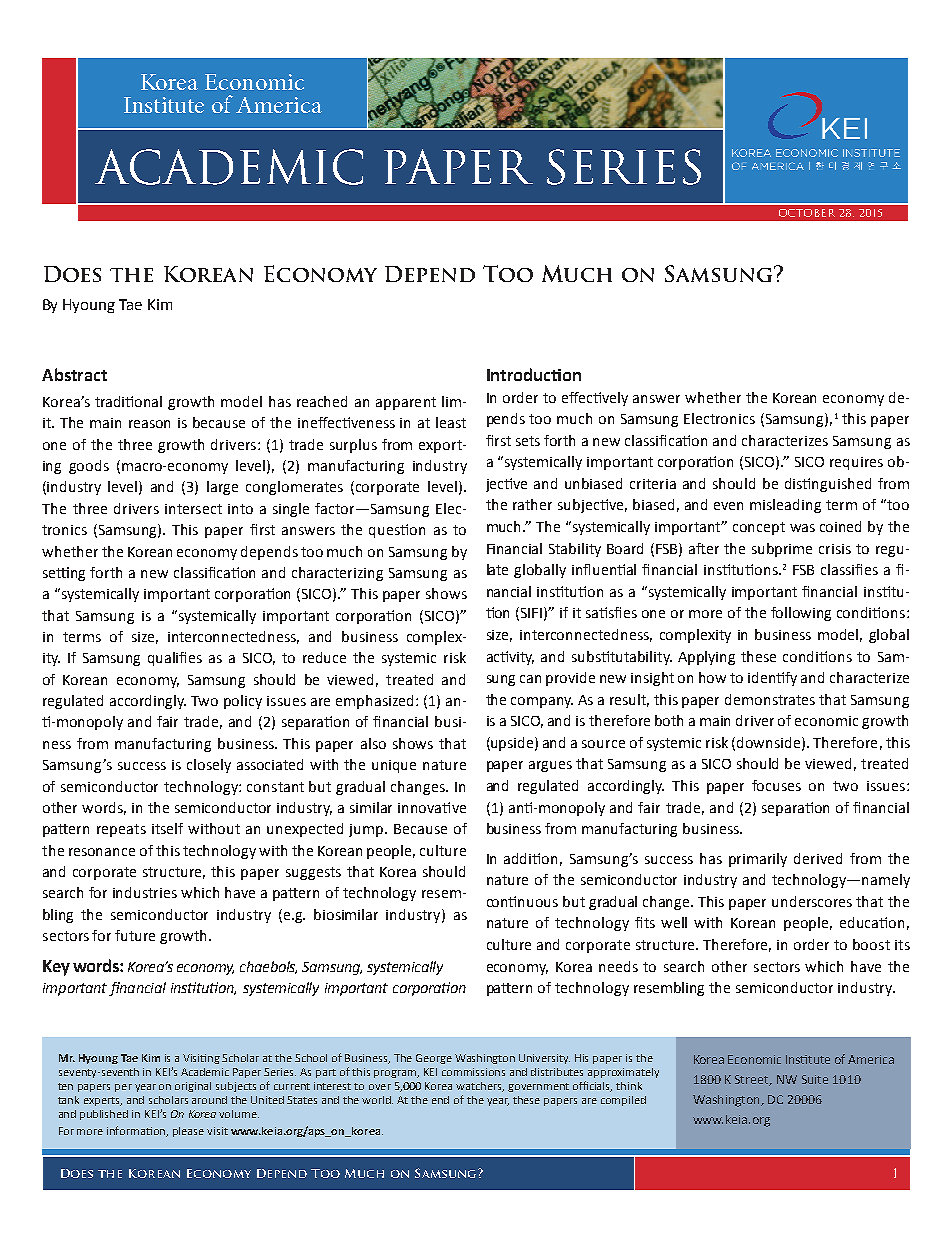 This page has height=1233, width=952. Describe the element at coordinates (394, 766) in the page. I see `unique` at that location.
